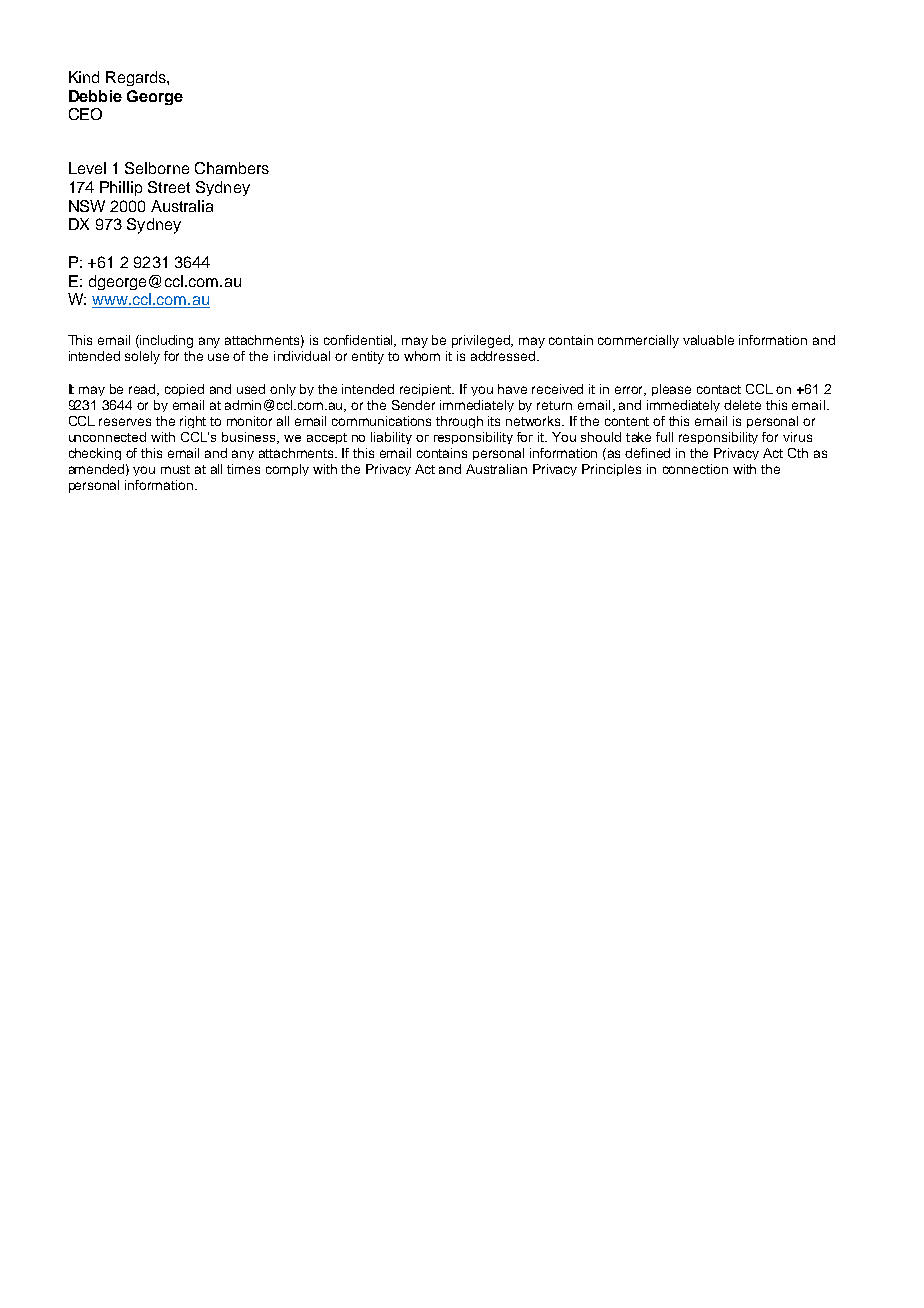 The image size is (924, 1308). Describe the element at coordinates (142, 357) in the screenshot. I see `solely` at that location.
